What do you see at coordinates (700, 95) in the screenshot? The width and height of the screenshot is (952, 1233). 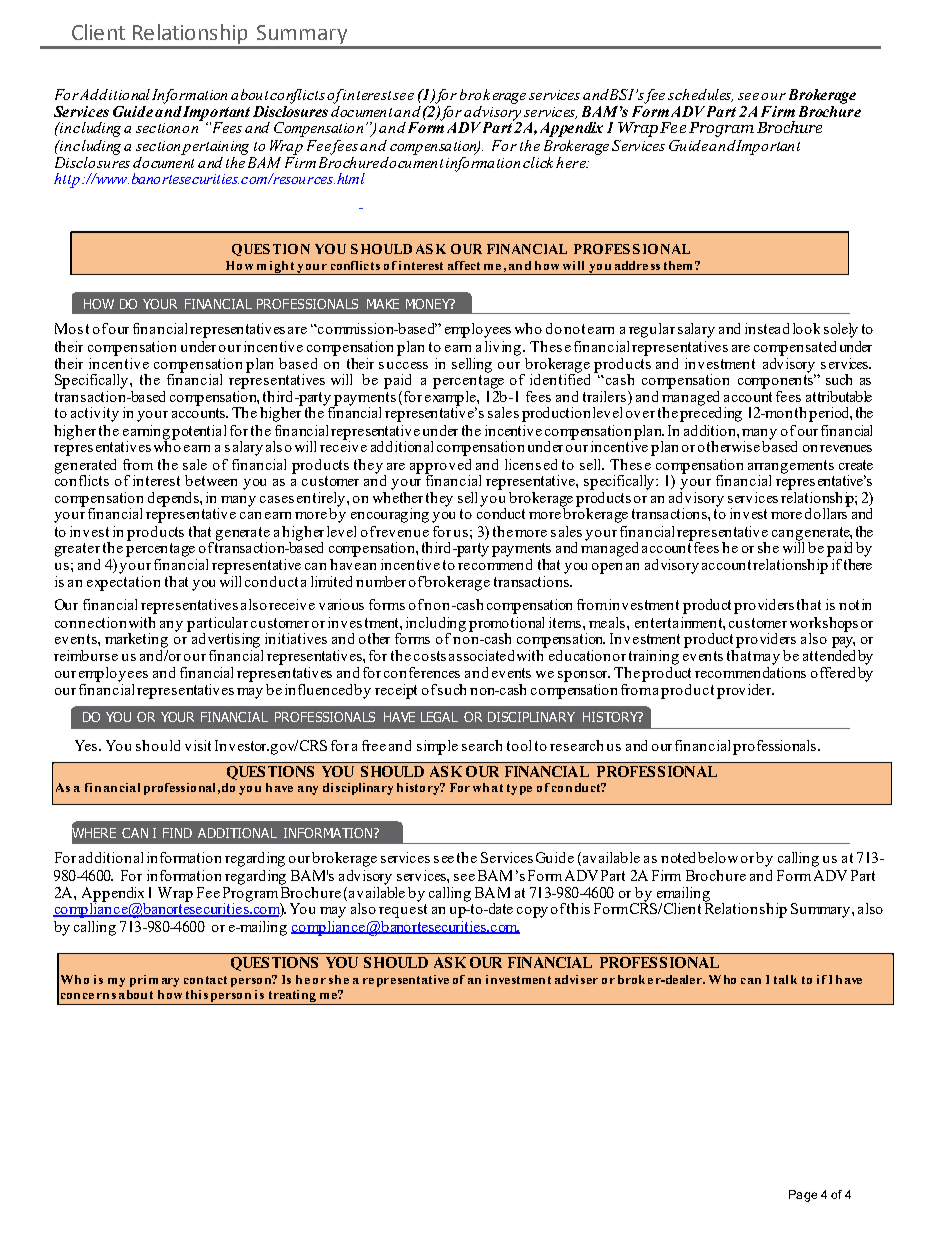 I see `schedules` at bounding box center [700, 95].
